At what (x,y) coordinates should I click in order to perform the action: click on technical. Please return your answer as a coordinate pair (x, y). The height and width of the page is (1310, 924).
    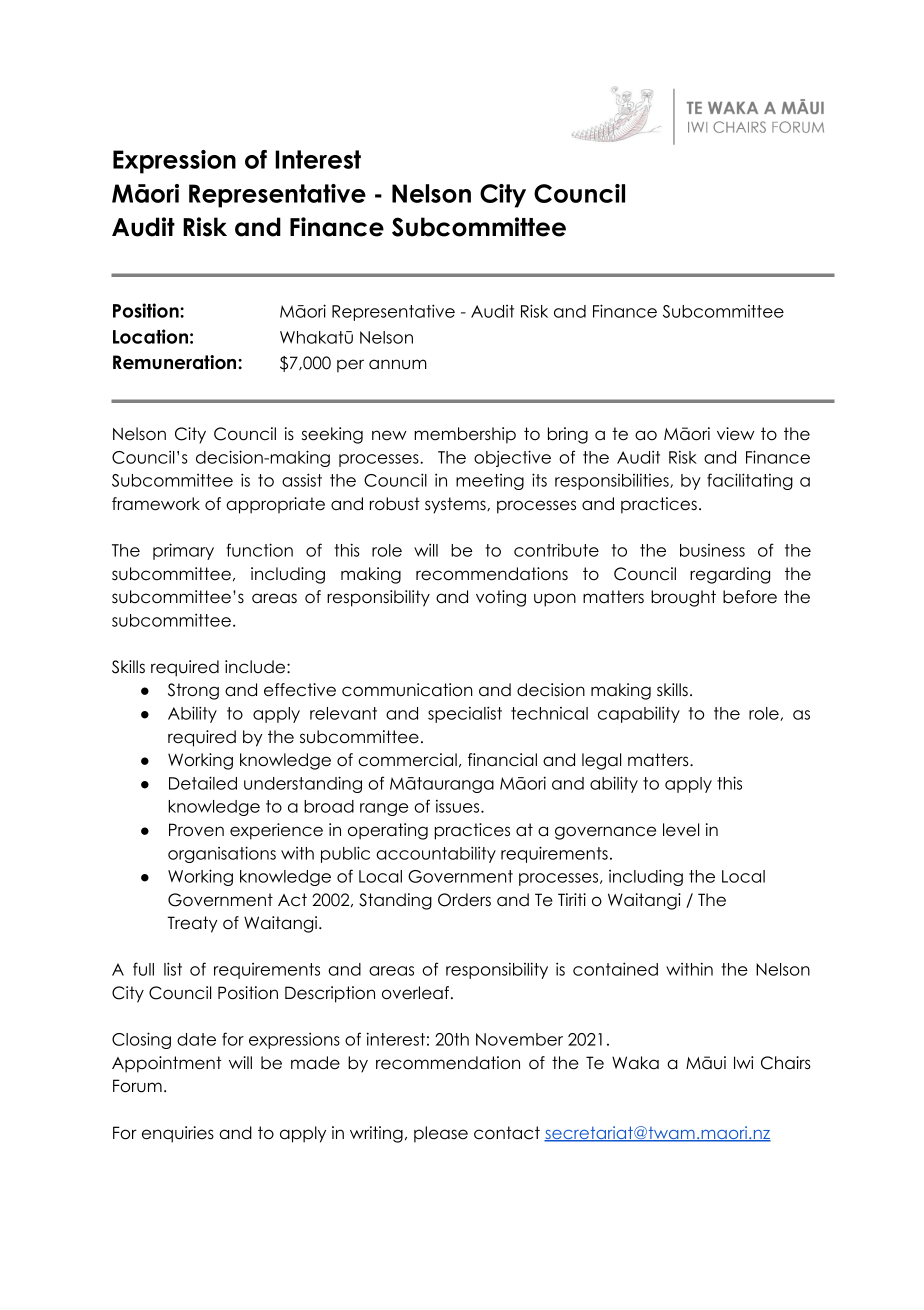
    Looking at the image, I should click on (549, 713).
